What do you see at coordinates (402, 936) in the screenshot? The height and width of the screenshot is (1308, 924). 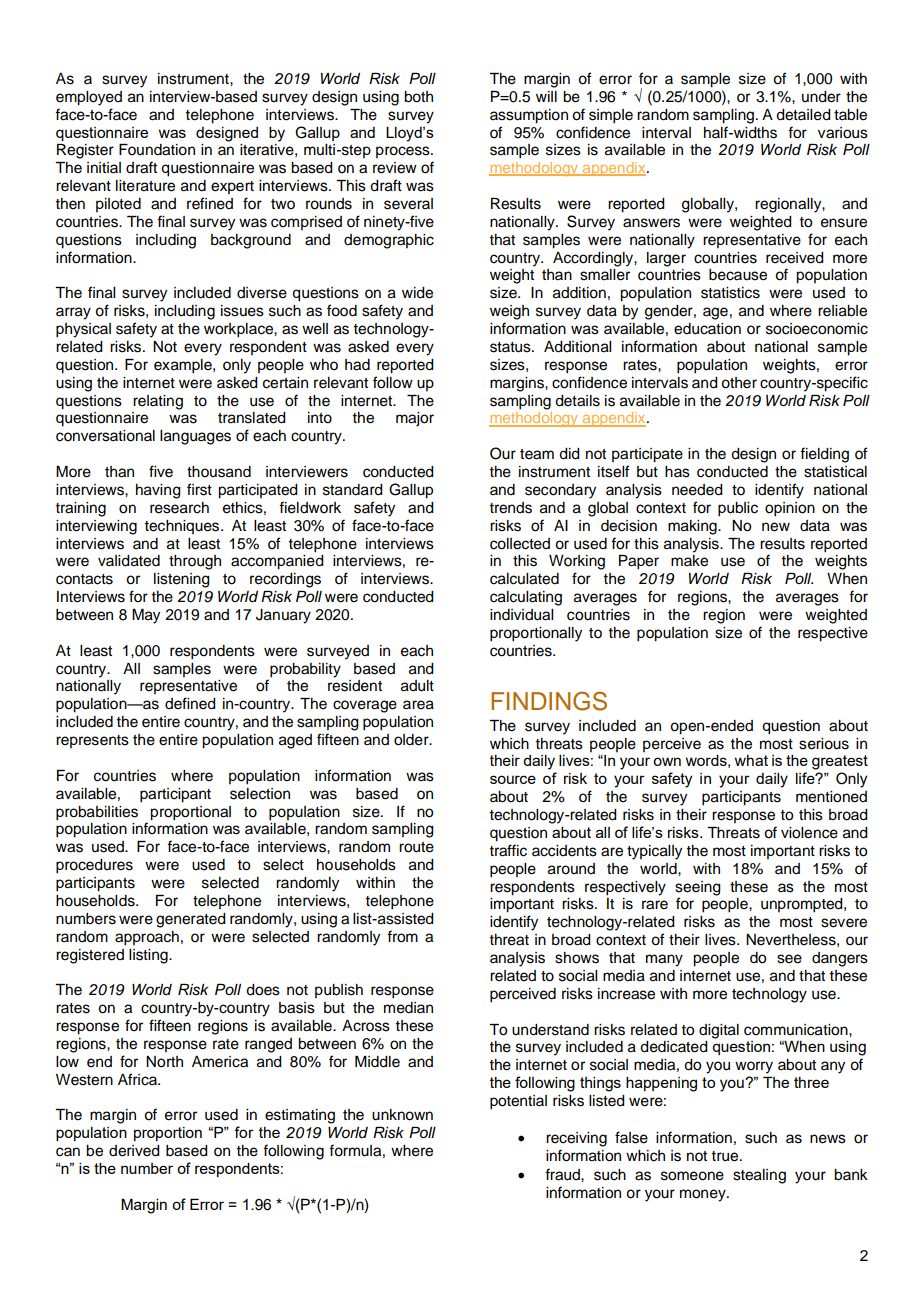 I see `from` at bounding box center [402, 936].
